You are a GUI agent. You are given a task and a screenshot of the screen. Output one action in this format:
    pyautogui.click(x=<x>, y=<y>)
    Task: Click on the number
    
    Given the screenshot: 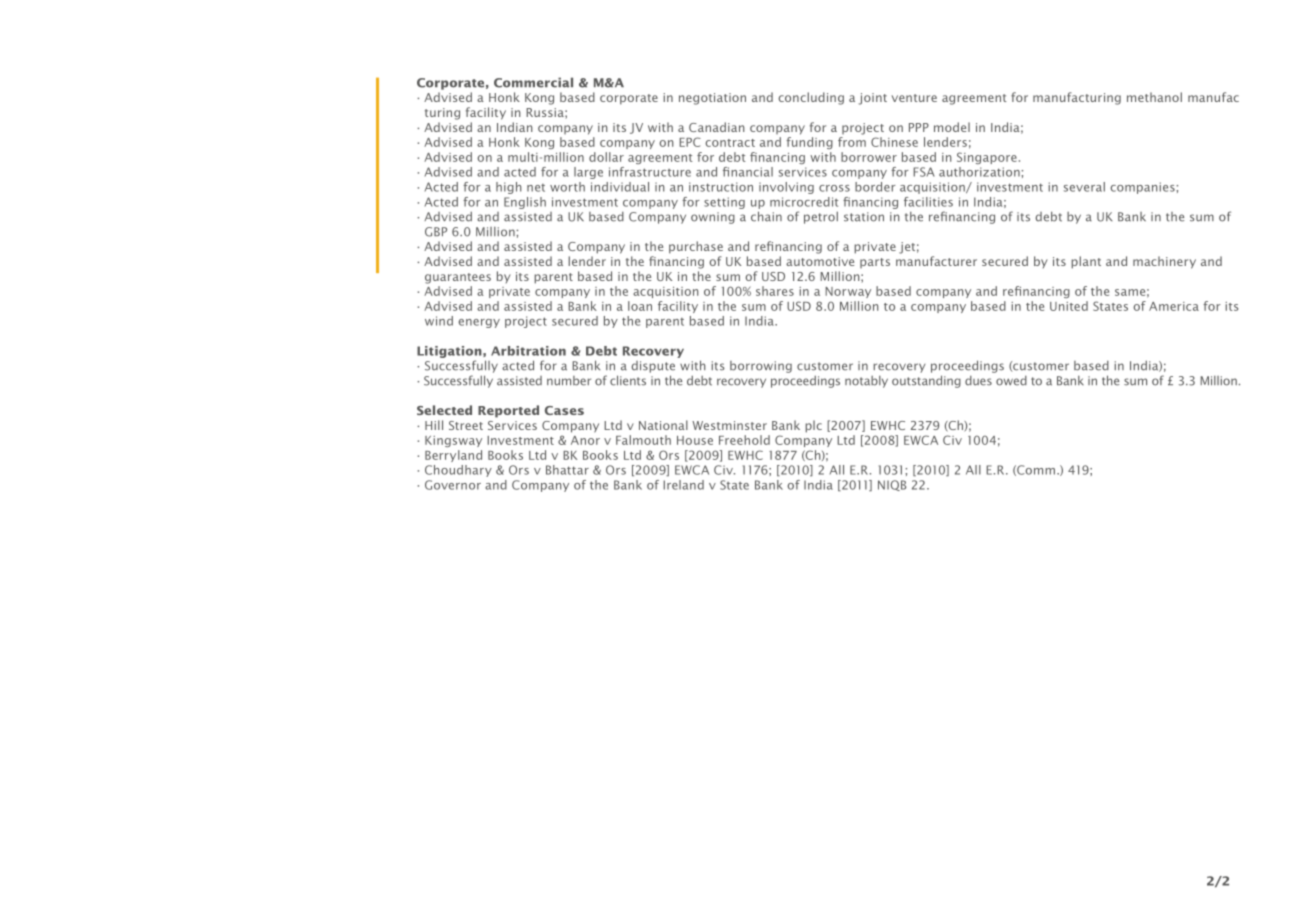 What is the action you would take?
    pyautogui.click(x=569, y=381)
